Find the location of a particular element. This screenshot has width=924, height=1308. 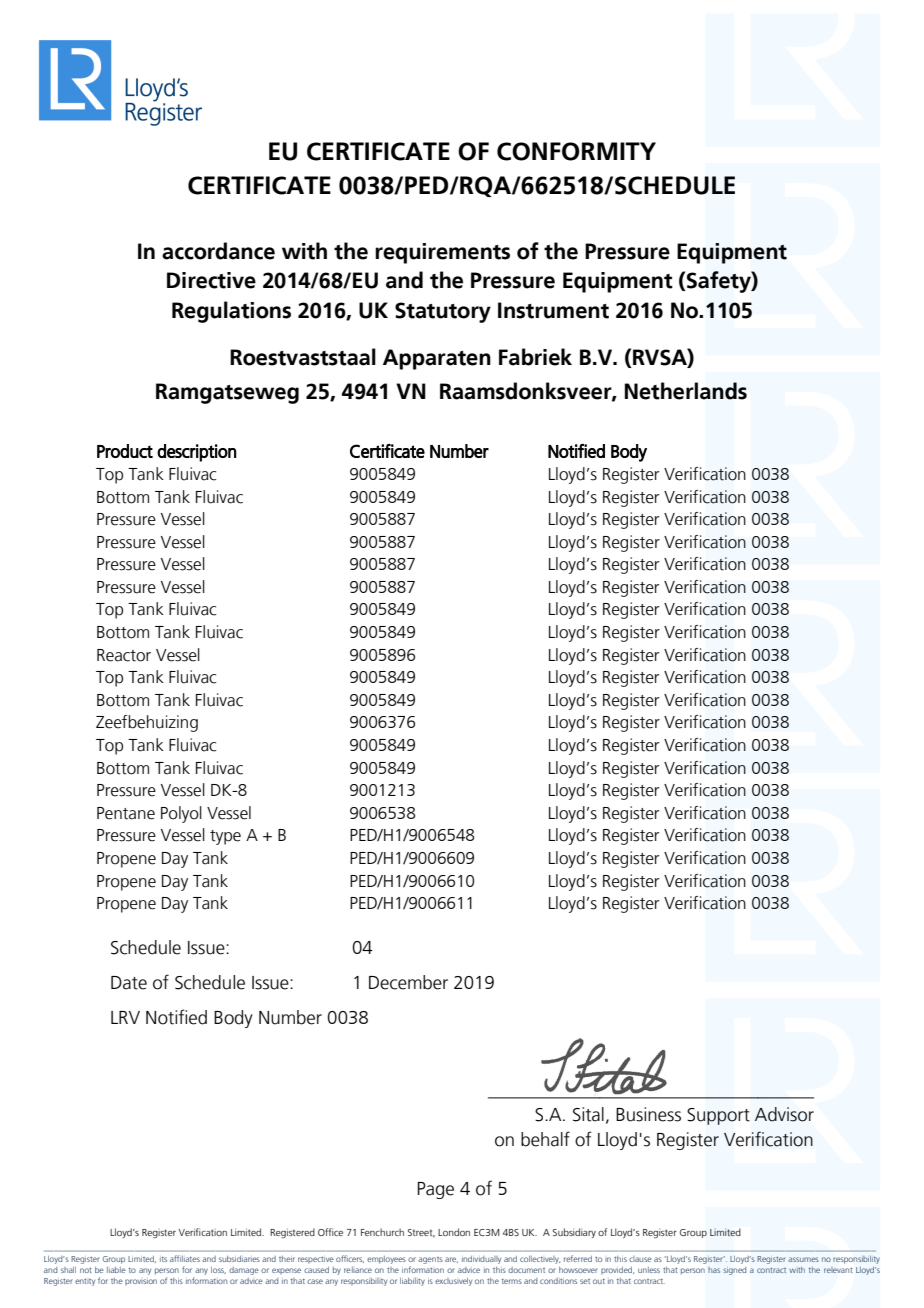

accordance is located at coordinates (218, 251).
